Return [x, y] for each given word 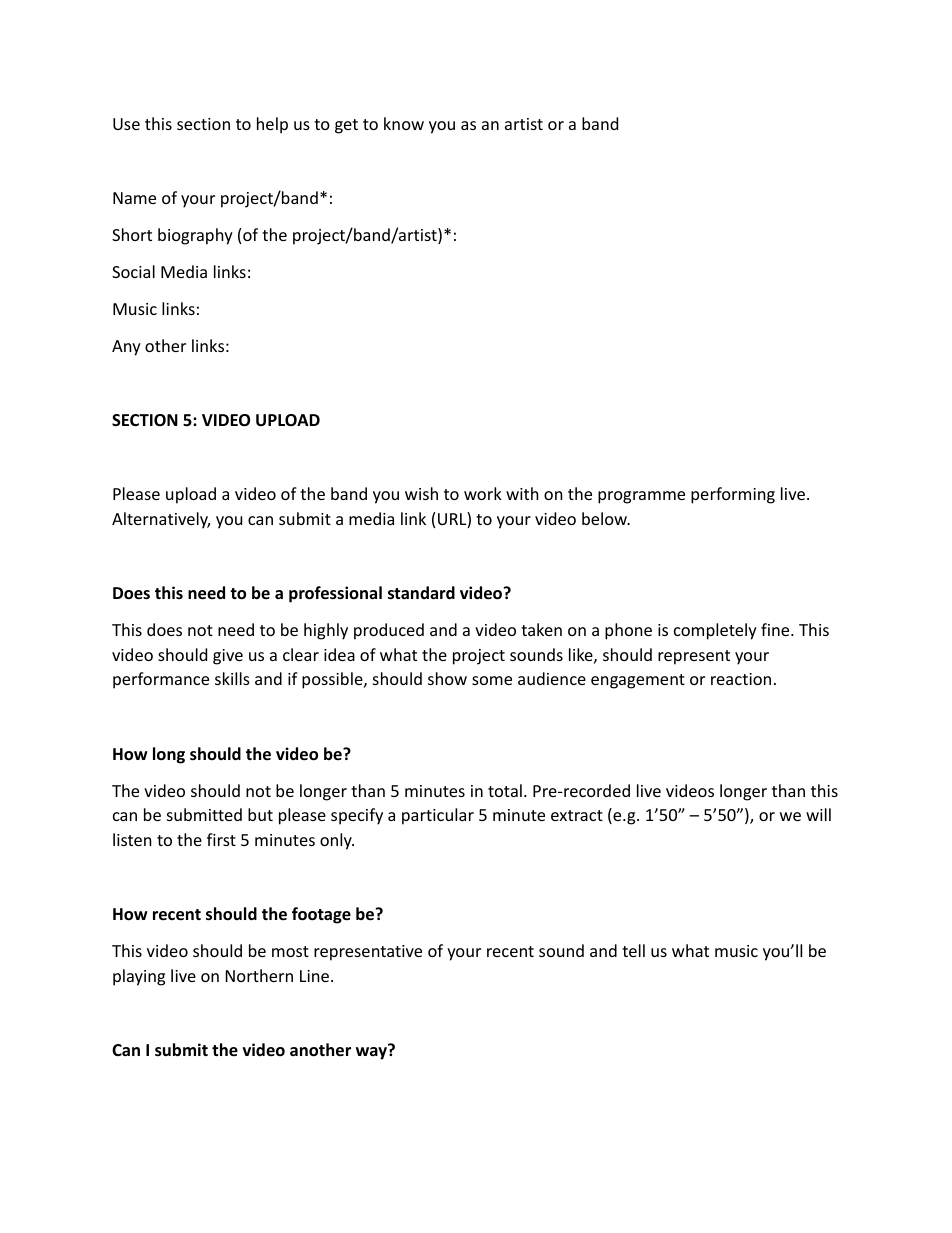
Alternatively [161, 520]
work [483, 493]
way [372, 1052]
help [272, 125]
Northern [259, 975]
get [346, 126]
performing [733, 495]
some [492, 680]
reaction [741, 679]
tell [633, 950]
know [404, 123]
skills [232, 678]
